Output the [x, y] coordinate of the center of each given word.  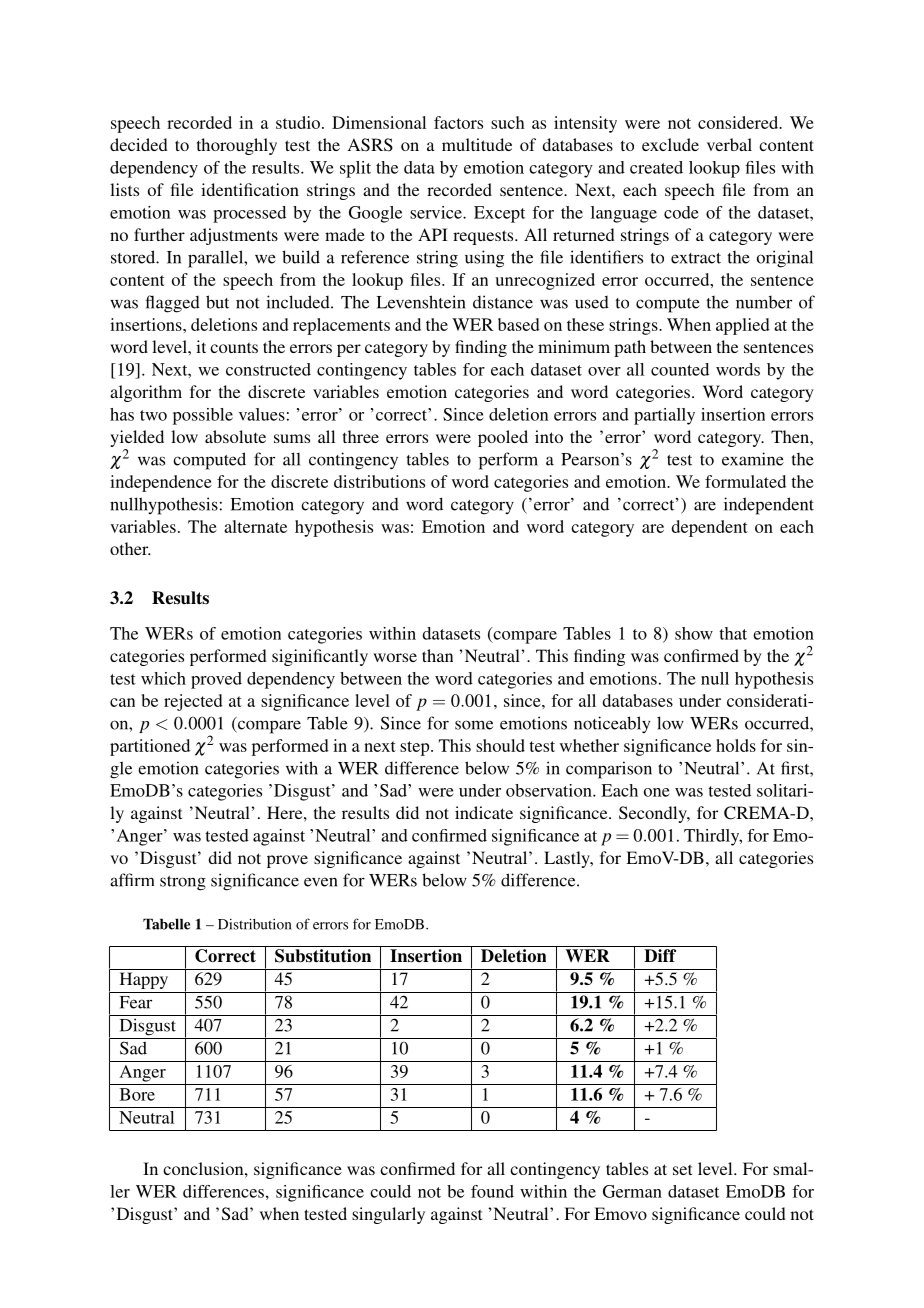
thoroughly [237, 146]
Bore [137, 1094]
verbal [729, 144]
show [694, 633]
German [632, 1191]
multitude [477, 144]
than [437, 655]
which [163, 678]
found [492, 1191]
